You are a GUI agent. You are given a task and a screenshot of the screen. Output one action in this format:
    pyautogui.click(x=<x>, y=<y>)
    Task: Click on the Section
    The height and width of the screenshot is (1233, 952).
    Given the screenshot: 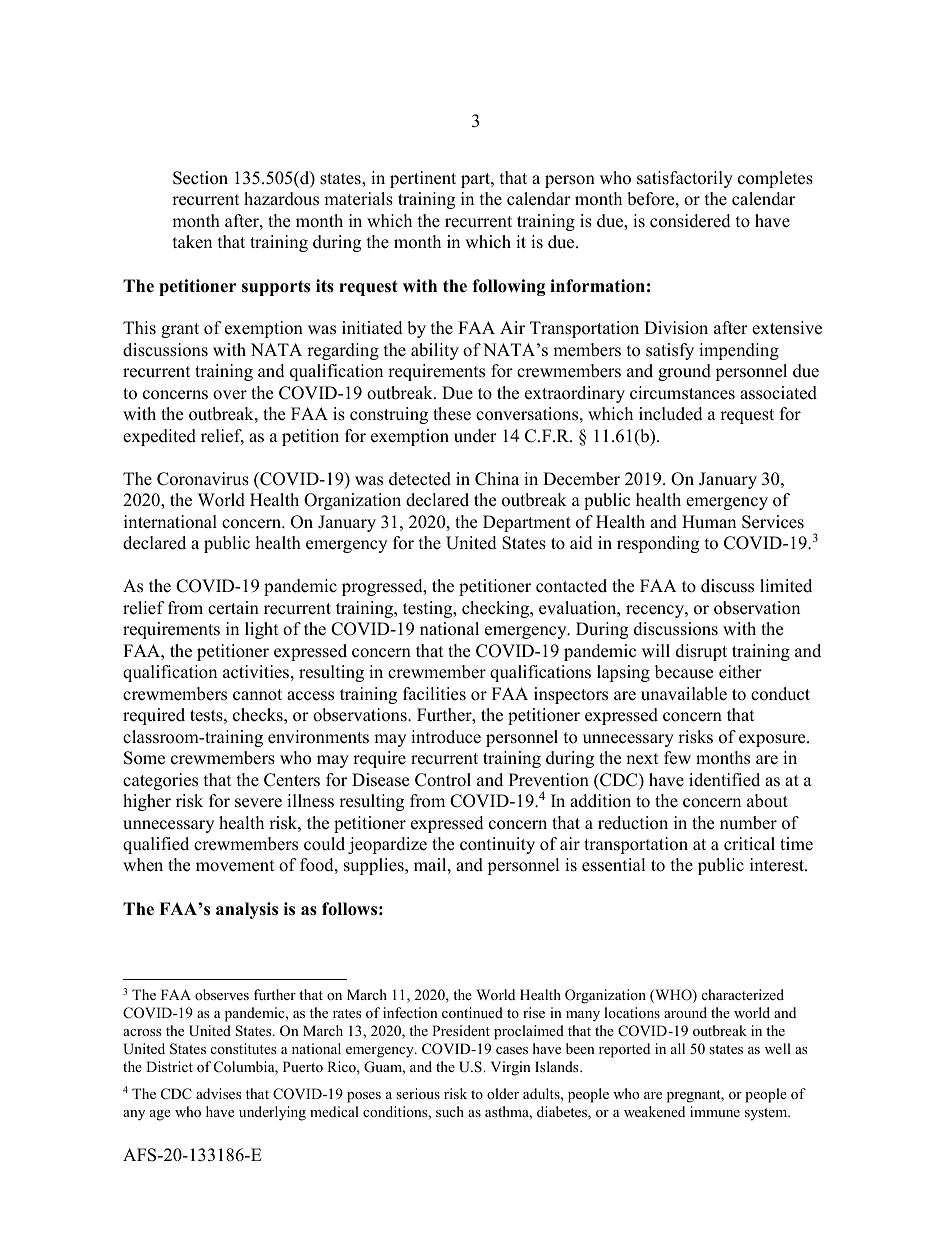 What is the action you would take?
    pyautogui.click(x=200, y=178)
